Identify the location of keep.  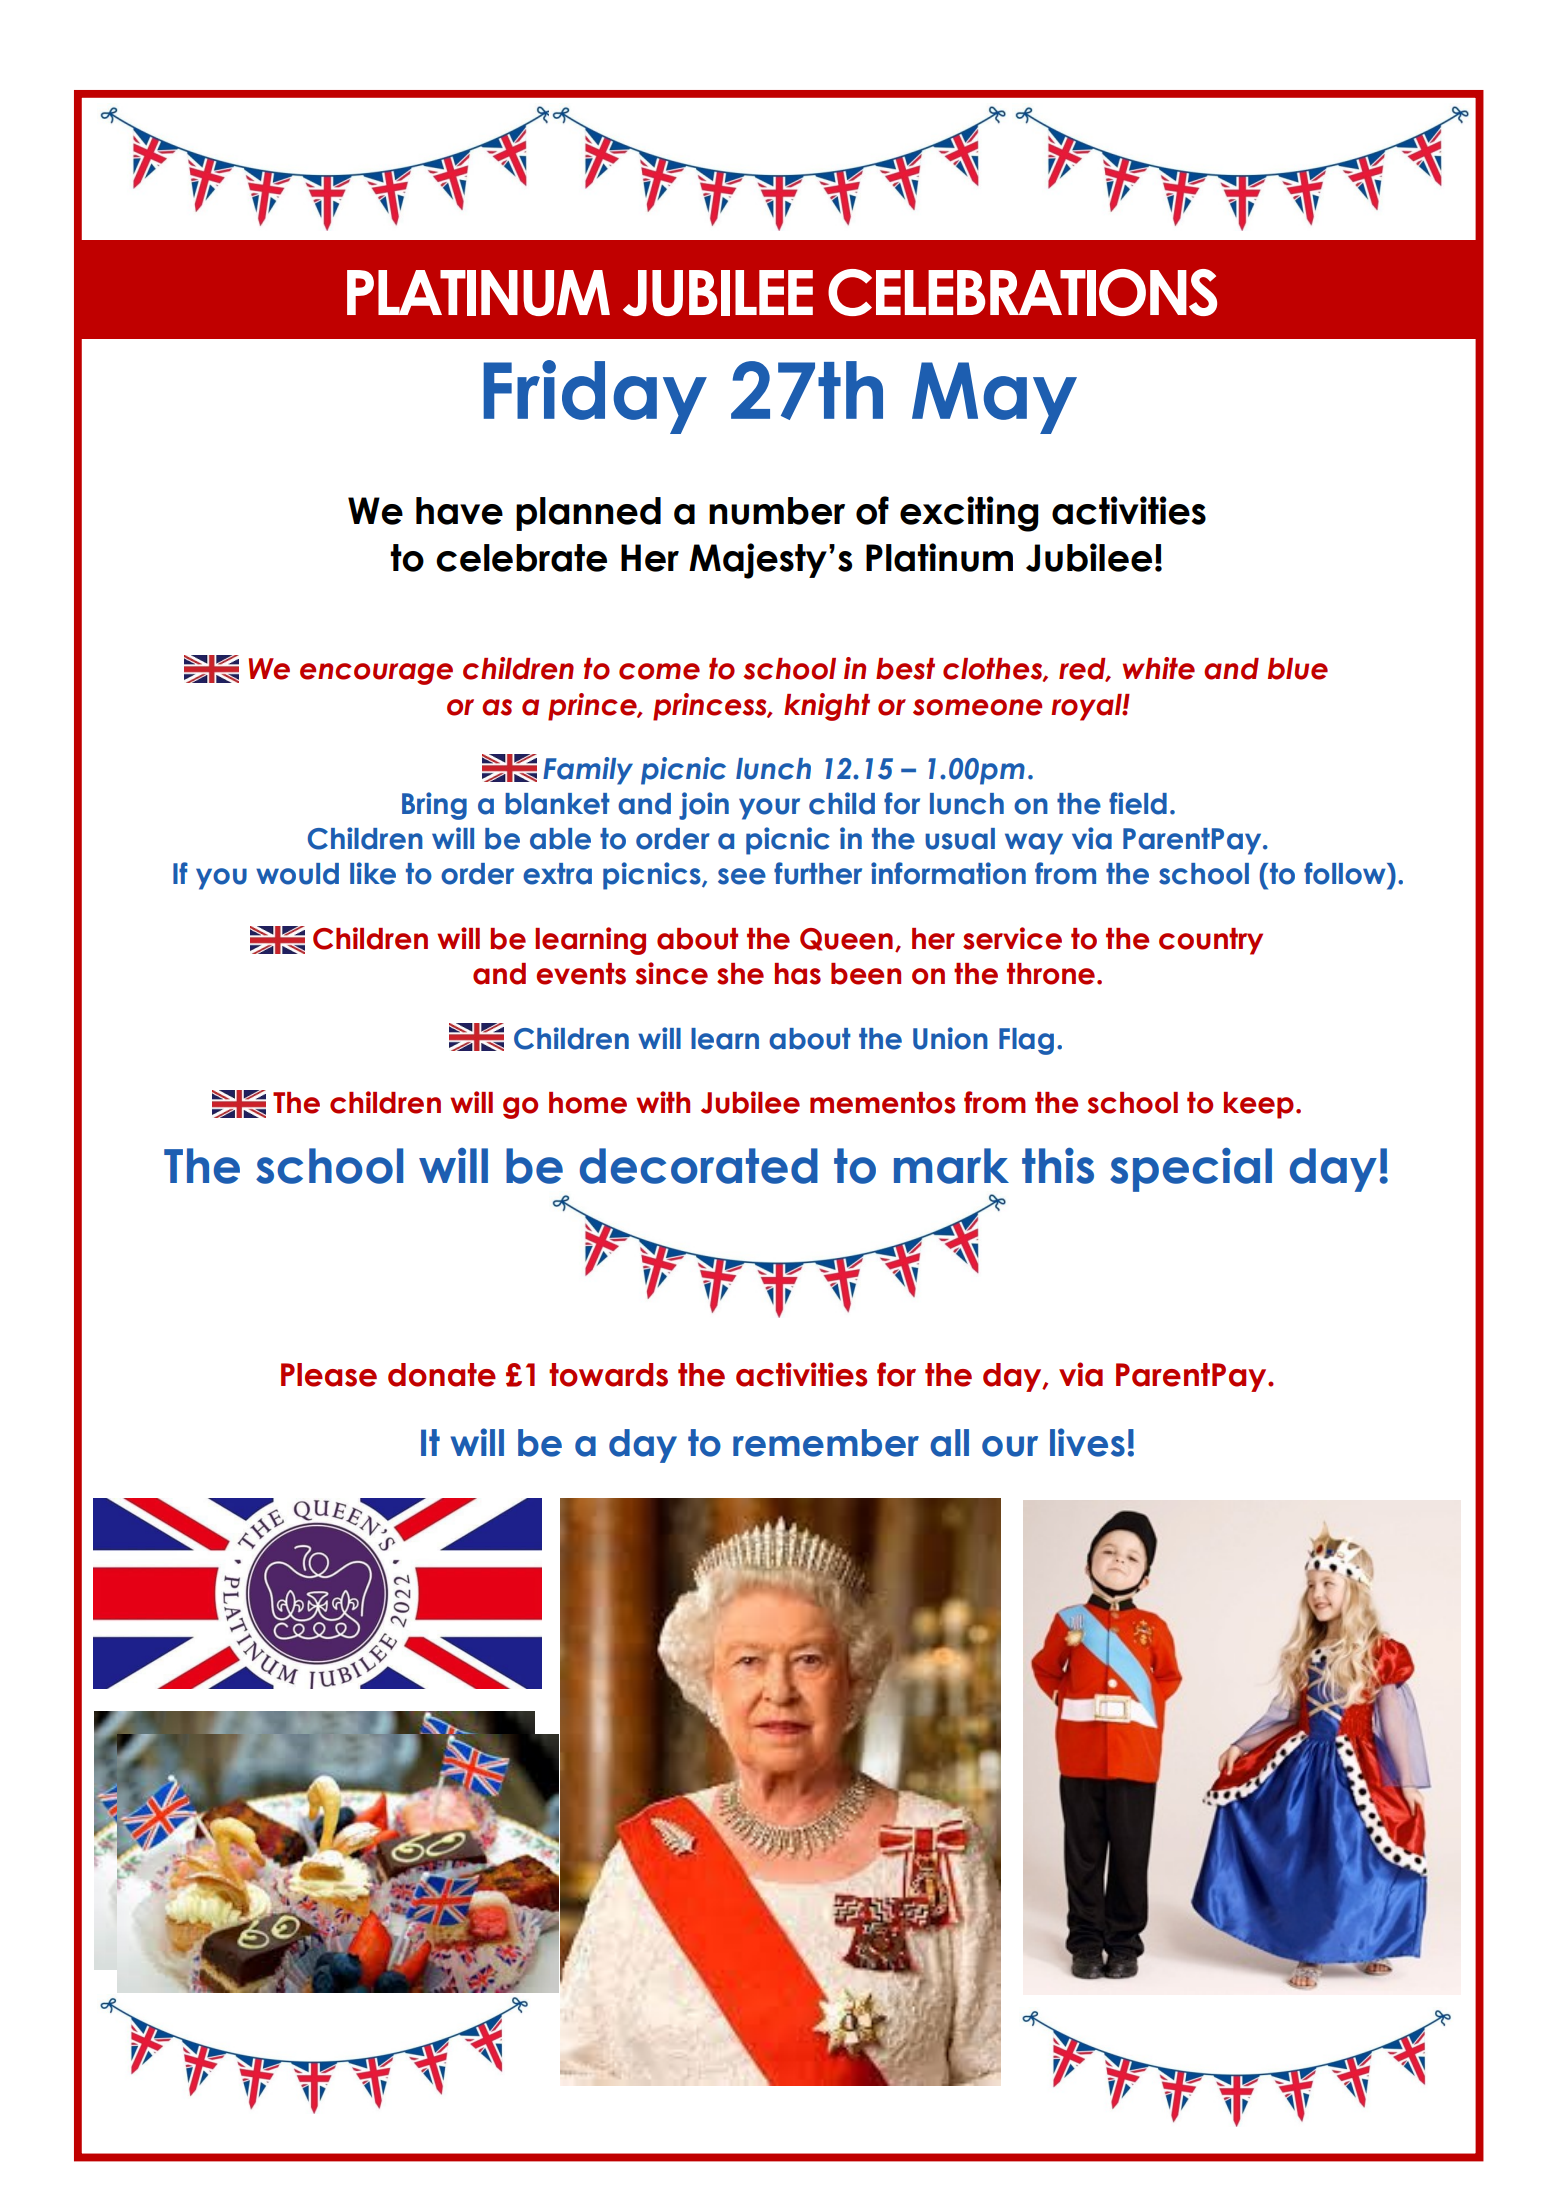
(1259, 1105).
